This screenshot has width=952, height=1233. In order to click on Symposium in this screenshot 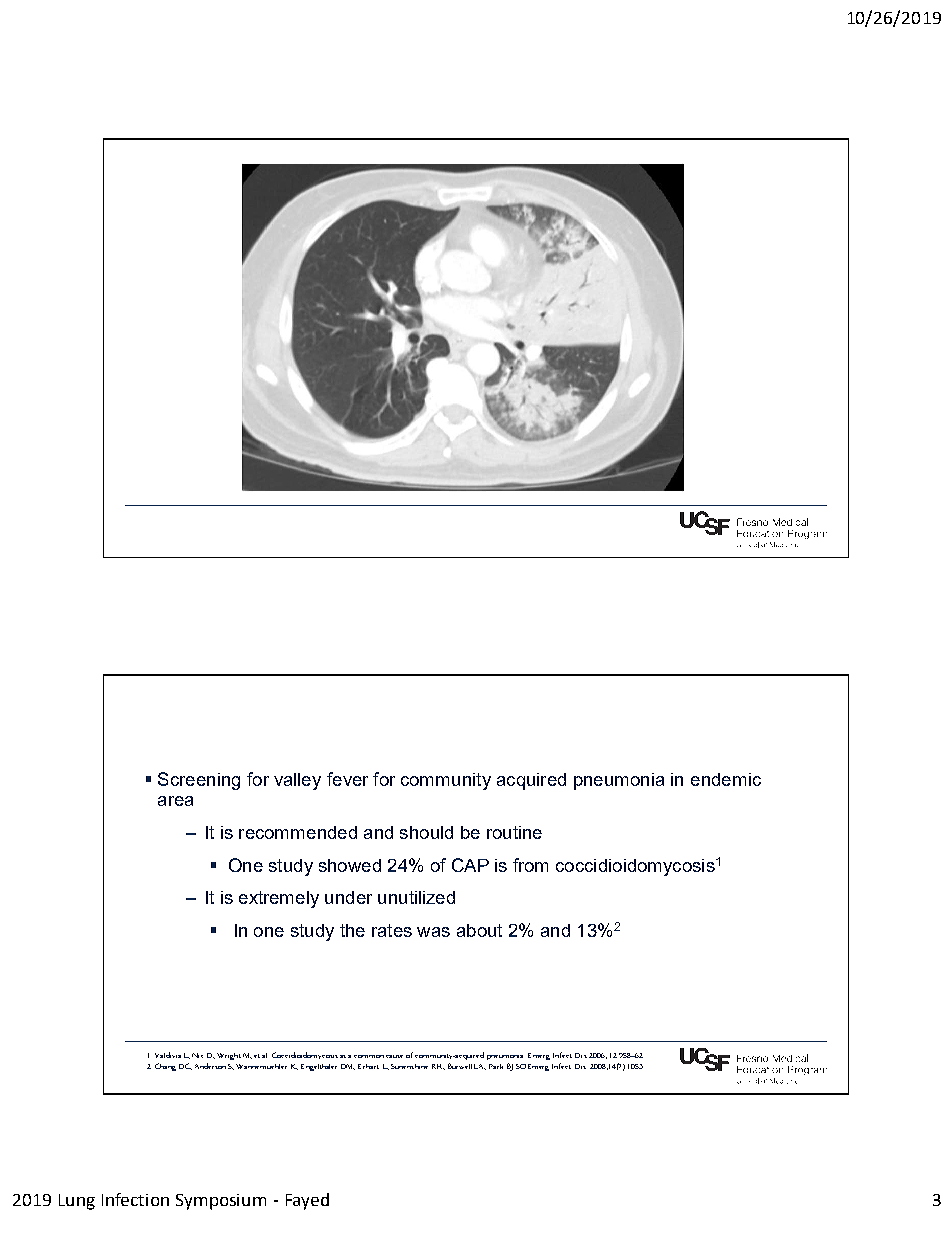, I will do `click(221, 1202)`.
